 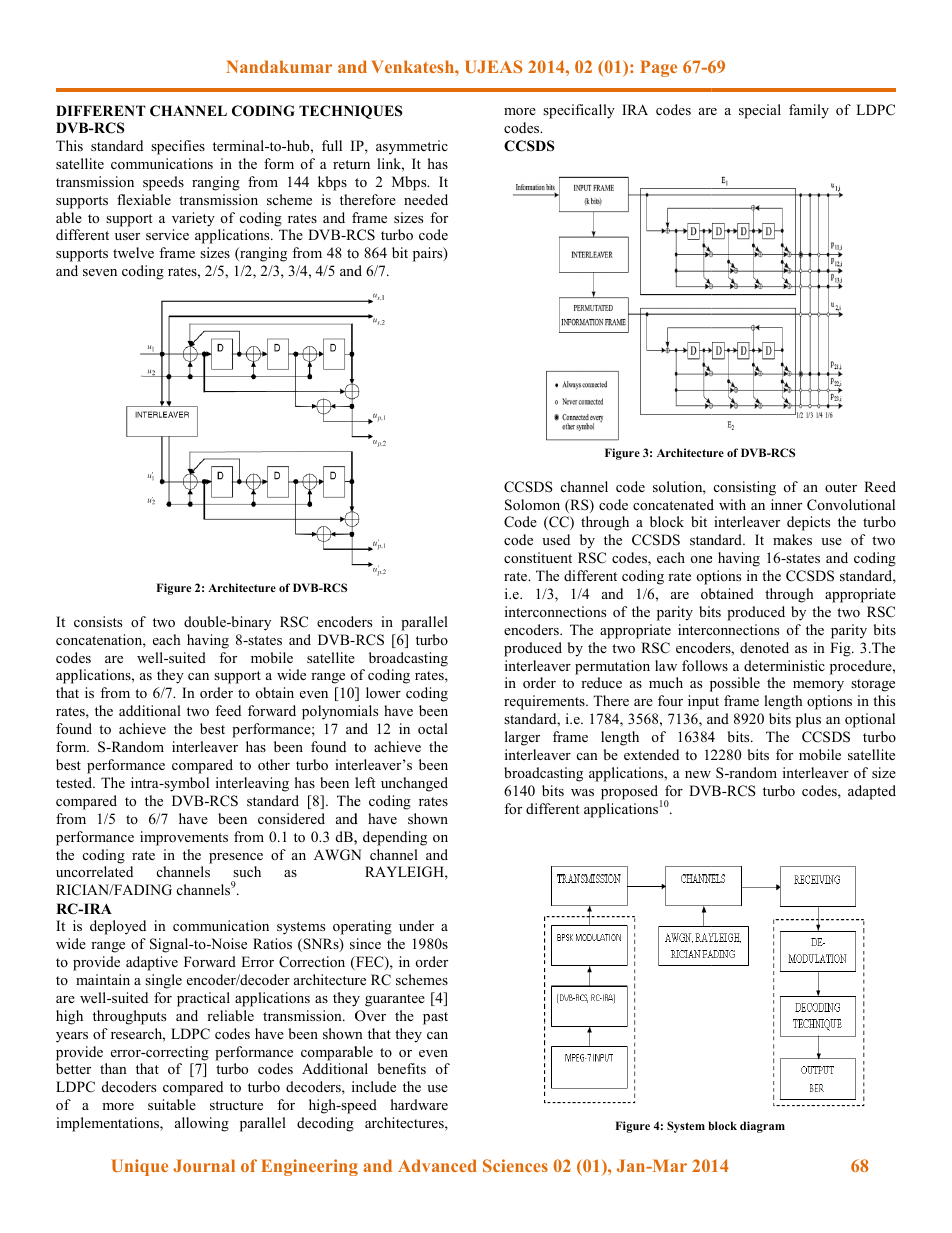 What do you see at coordinates (113, 1068) in the image?
I see `than` at bounding box center [113, 1068].
